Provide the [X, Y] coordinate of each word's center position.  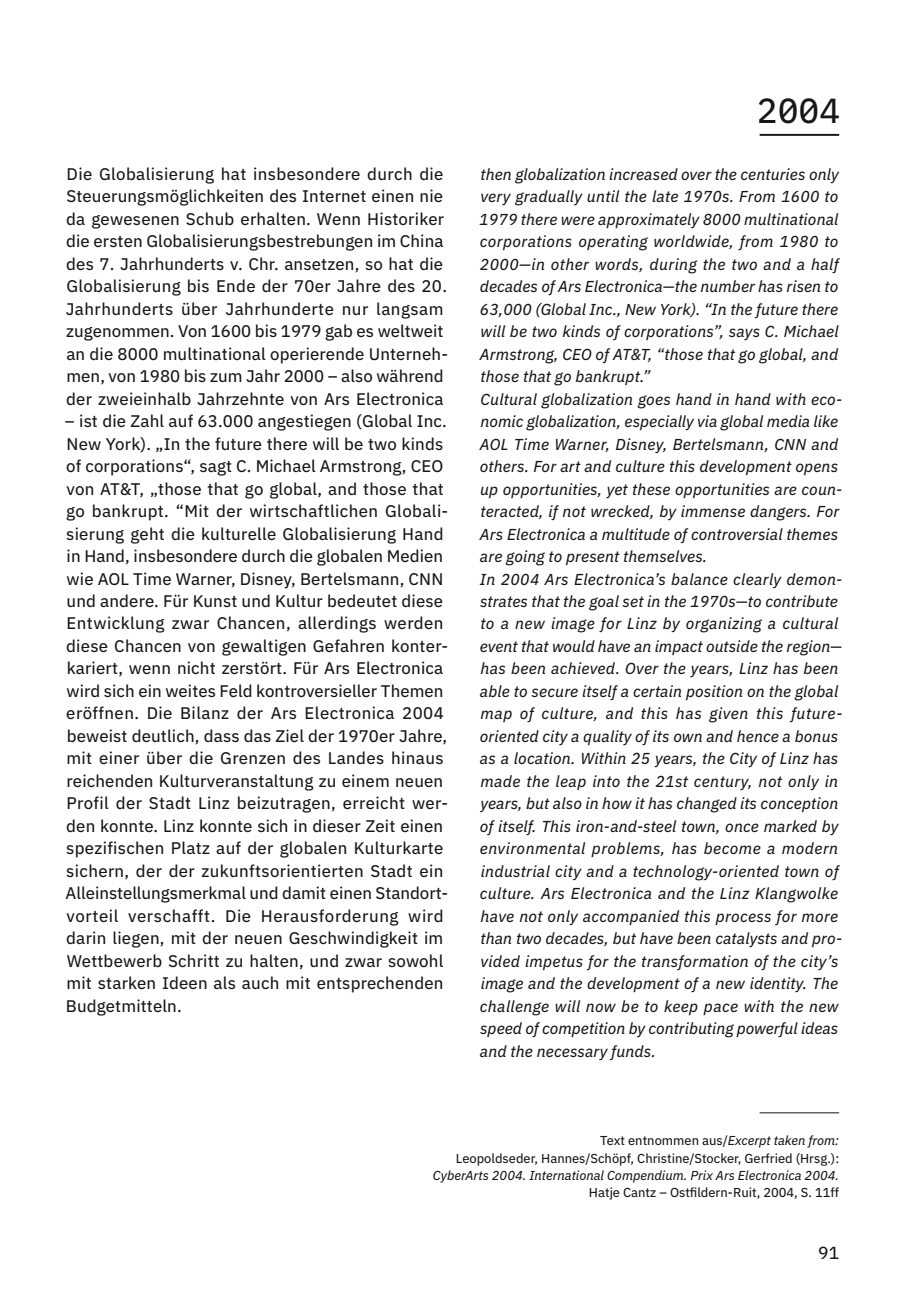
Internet [334, 196]
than [496, 938]
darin [85, 937]
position [714, 692]
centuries [773, 174]
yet [617, 491]
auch [260, 982]
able [495, 691]
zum [226, 377]
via [707, 421]
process [743, 919]
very [496, 199]
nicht [196, 667]
